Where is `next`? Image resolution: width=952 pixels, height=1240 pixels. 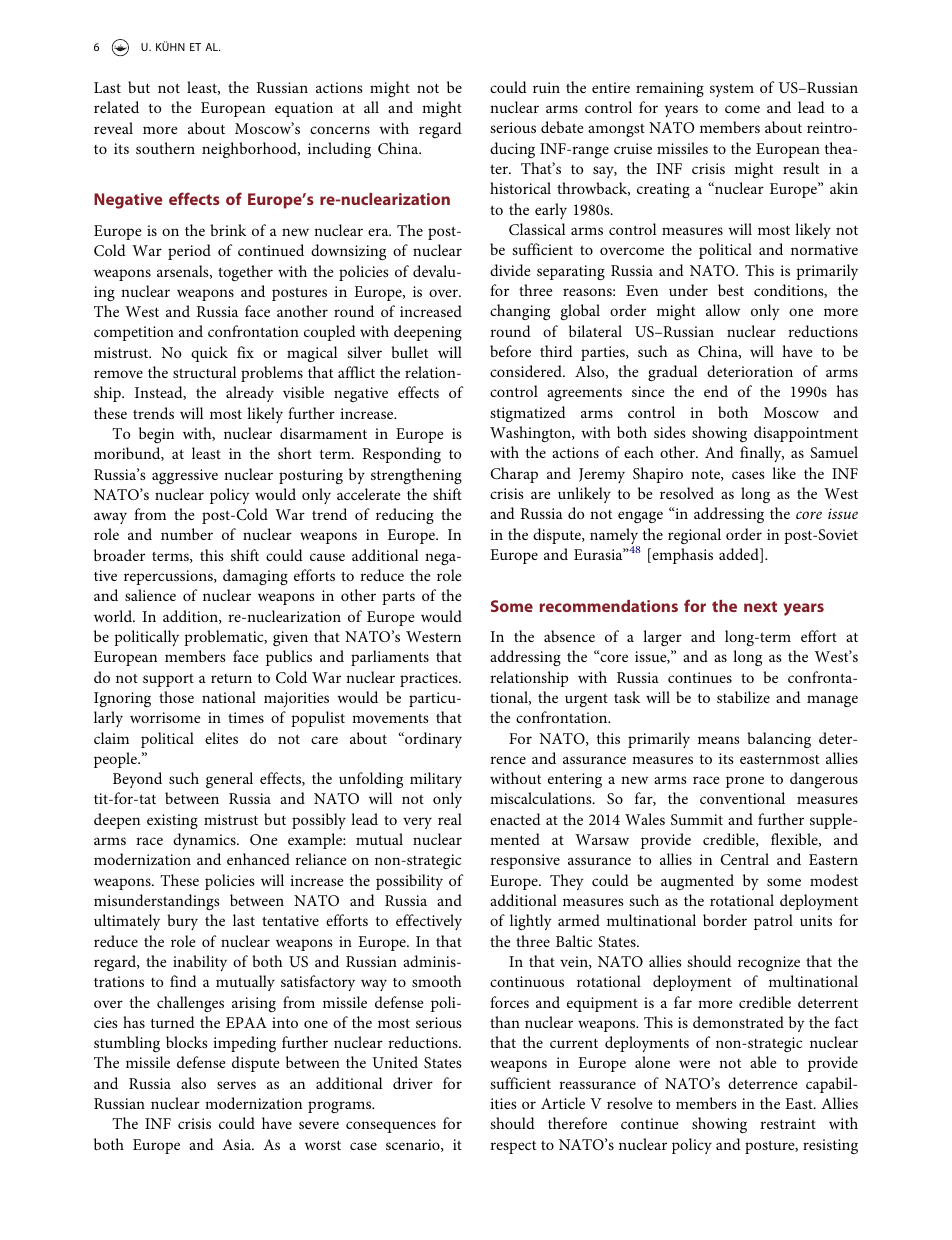 next is located at coordinates (760, 606).
